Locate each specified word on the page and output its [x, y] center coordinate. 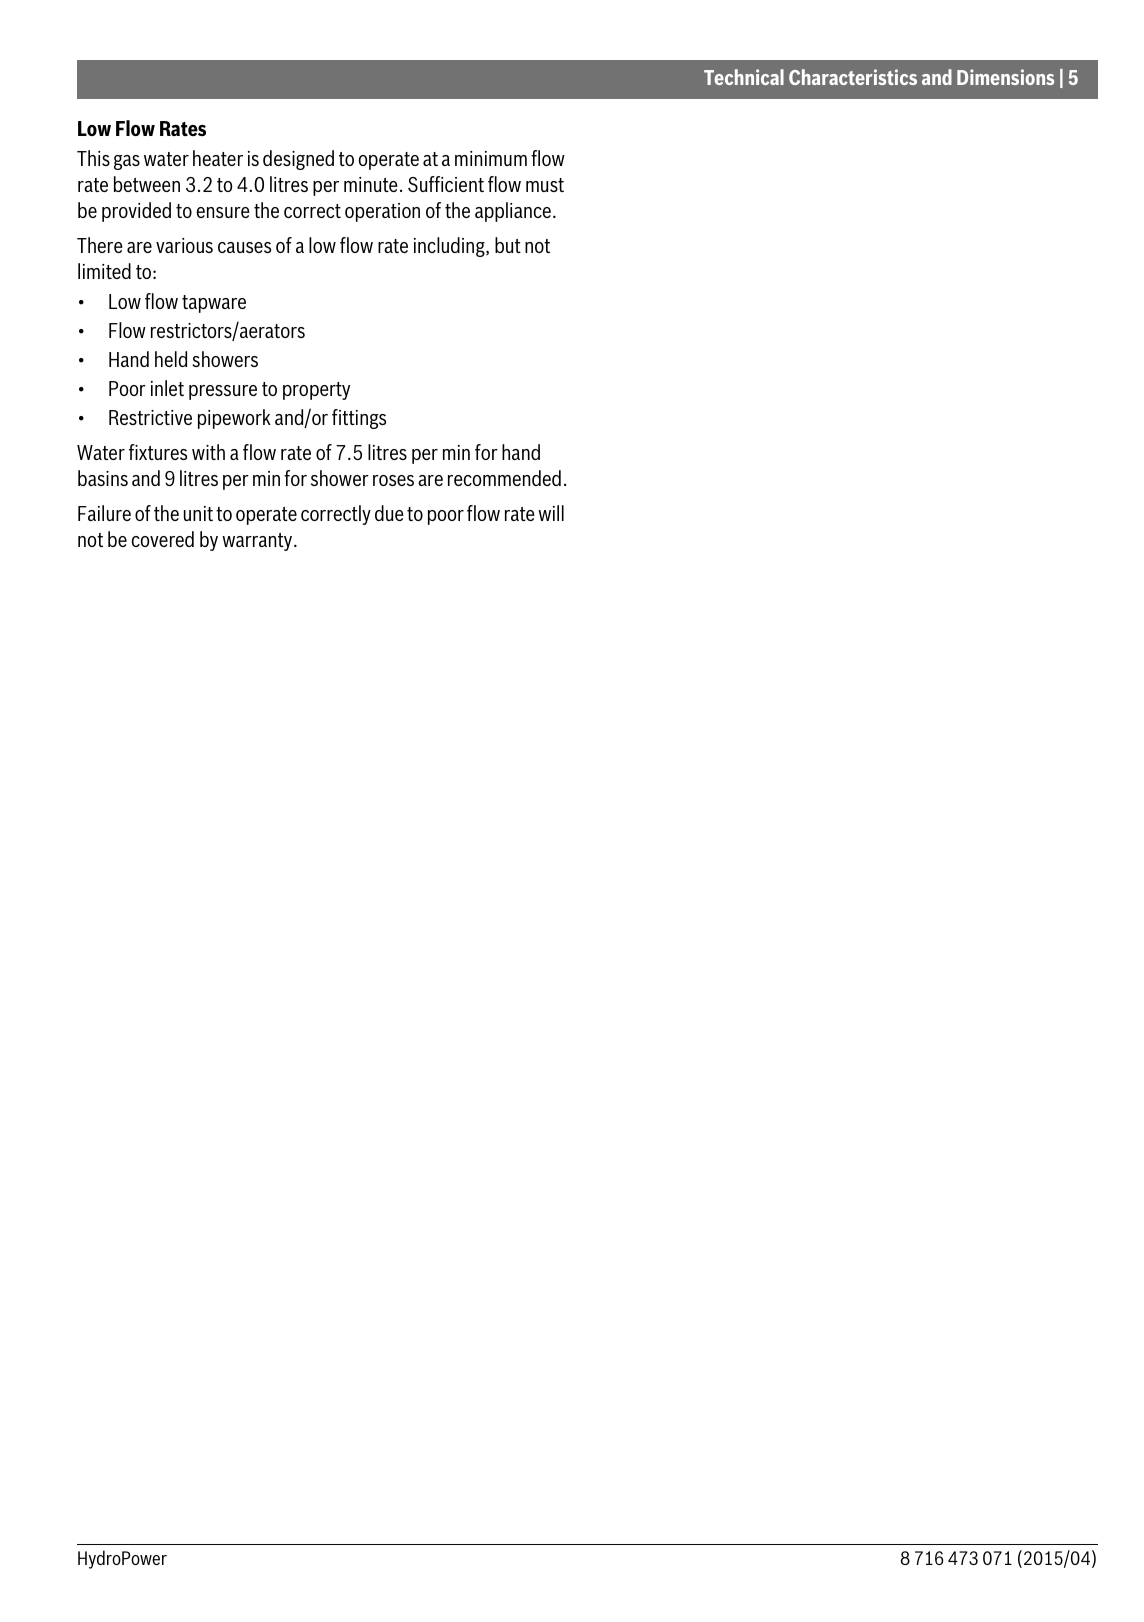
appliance [513, 212]
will [551, 513]
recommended [504, 478]
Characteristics [853, 77]
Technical [744, 77]
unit [198, 513]
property [316, 391]
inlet [167, 388]
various [184, 245]
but [508, 245]
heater [218, 158]
